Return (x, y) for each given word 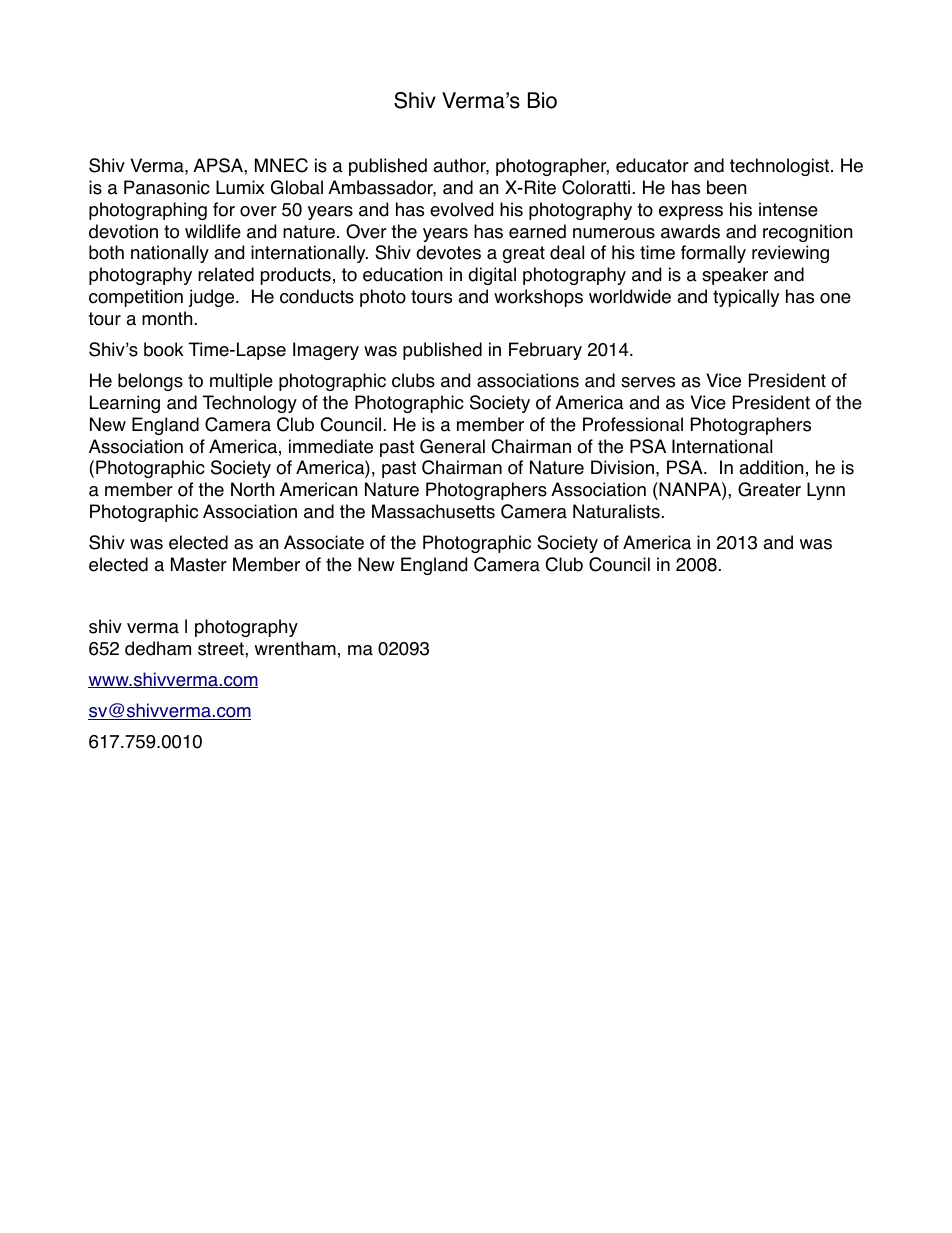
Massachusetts (433, 511)
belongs (150, 382)
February (545, 351)
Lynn (826, 491)
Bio (542, 100)
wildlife (213, 231)
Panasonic (167, 187)
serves (648, 382)
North (252, 489)
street (222, 649)
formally (713, 254)
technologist (781, 167)
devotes (448, 252)
